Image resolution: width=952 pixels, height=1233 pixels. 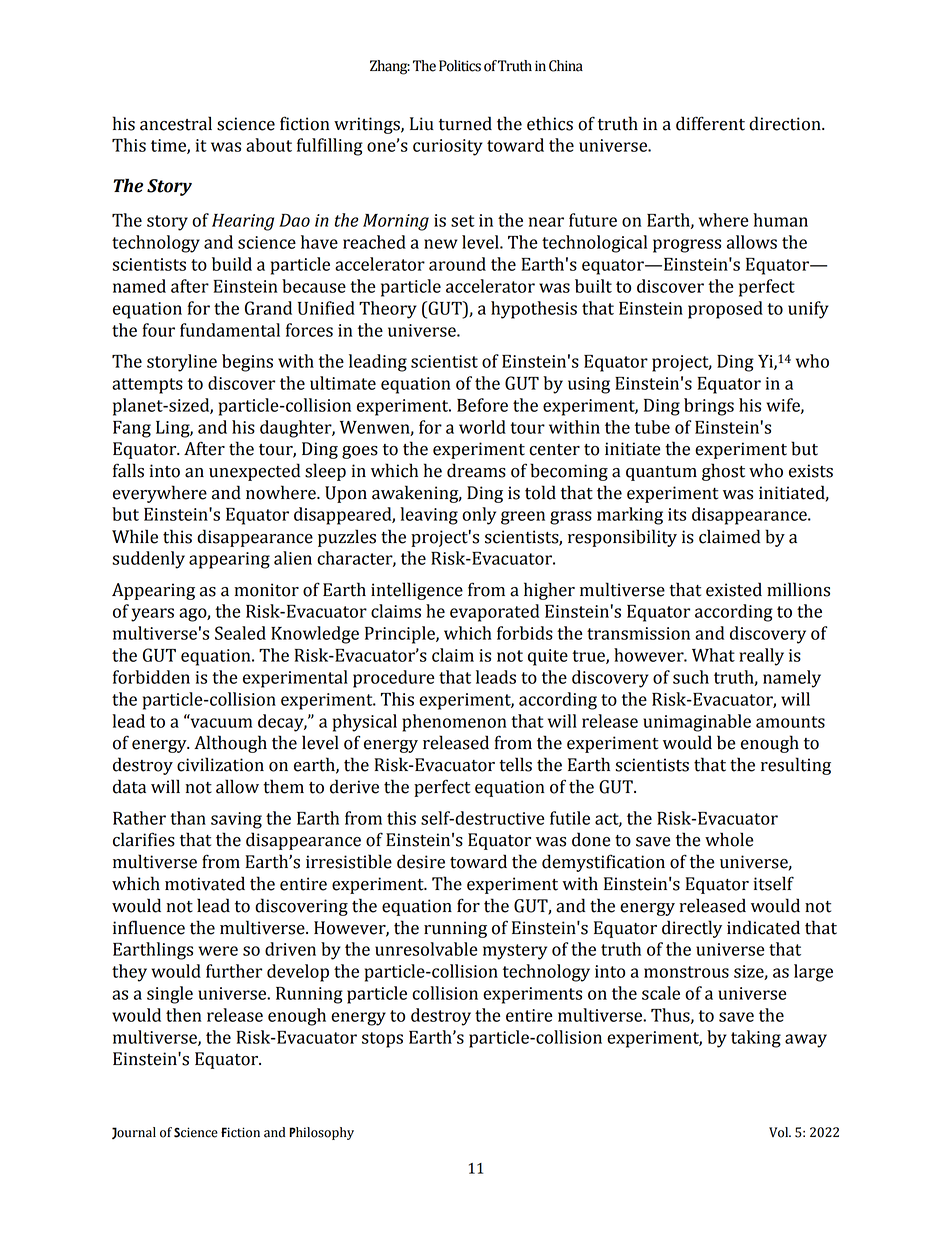 I want to click on different, so click(x=710, y=123).
